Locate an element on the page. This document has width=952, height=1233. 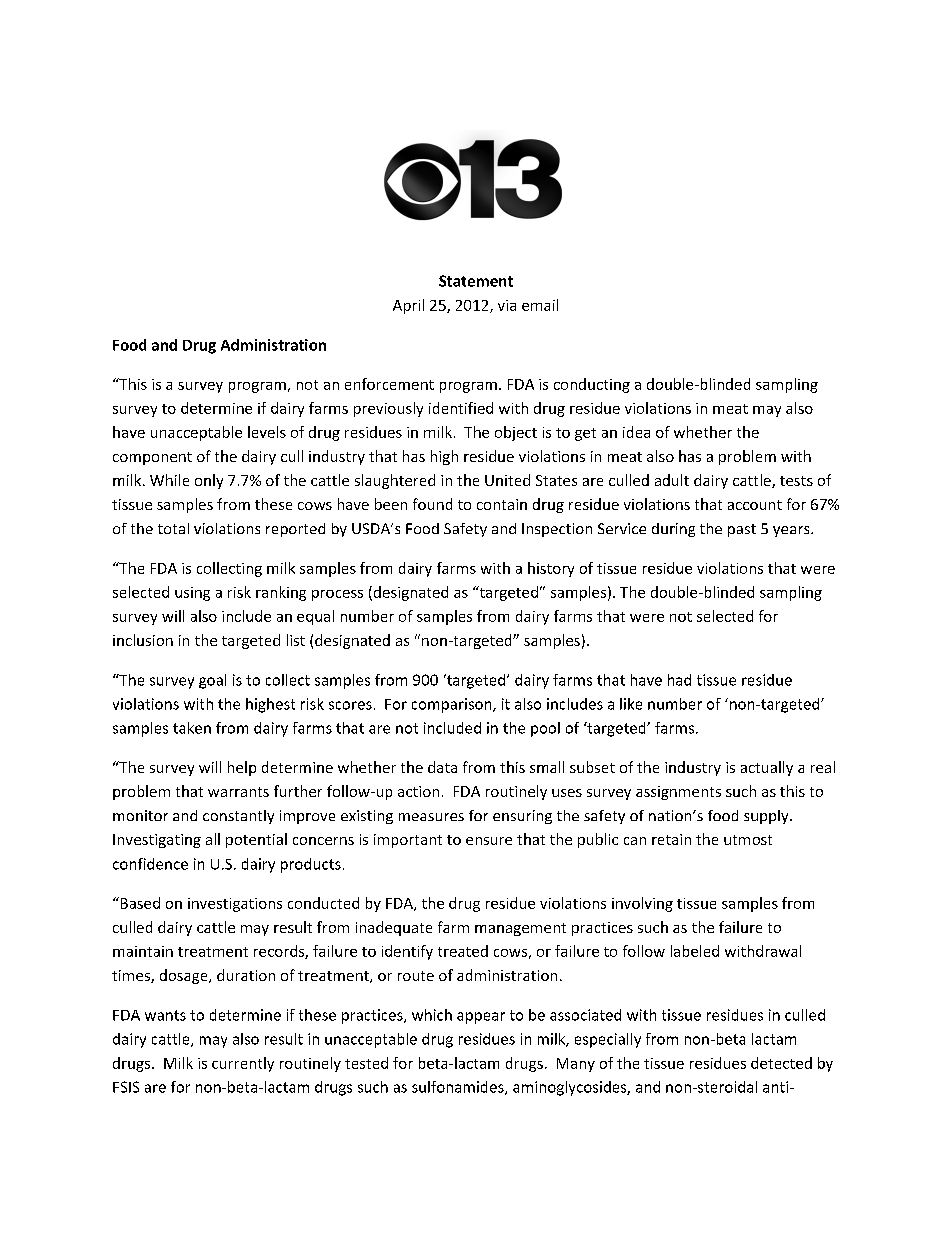
investigations is located at coordinates (235, 905).
